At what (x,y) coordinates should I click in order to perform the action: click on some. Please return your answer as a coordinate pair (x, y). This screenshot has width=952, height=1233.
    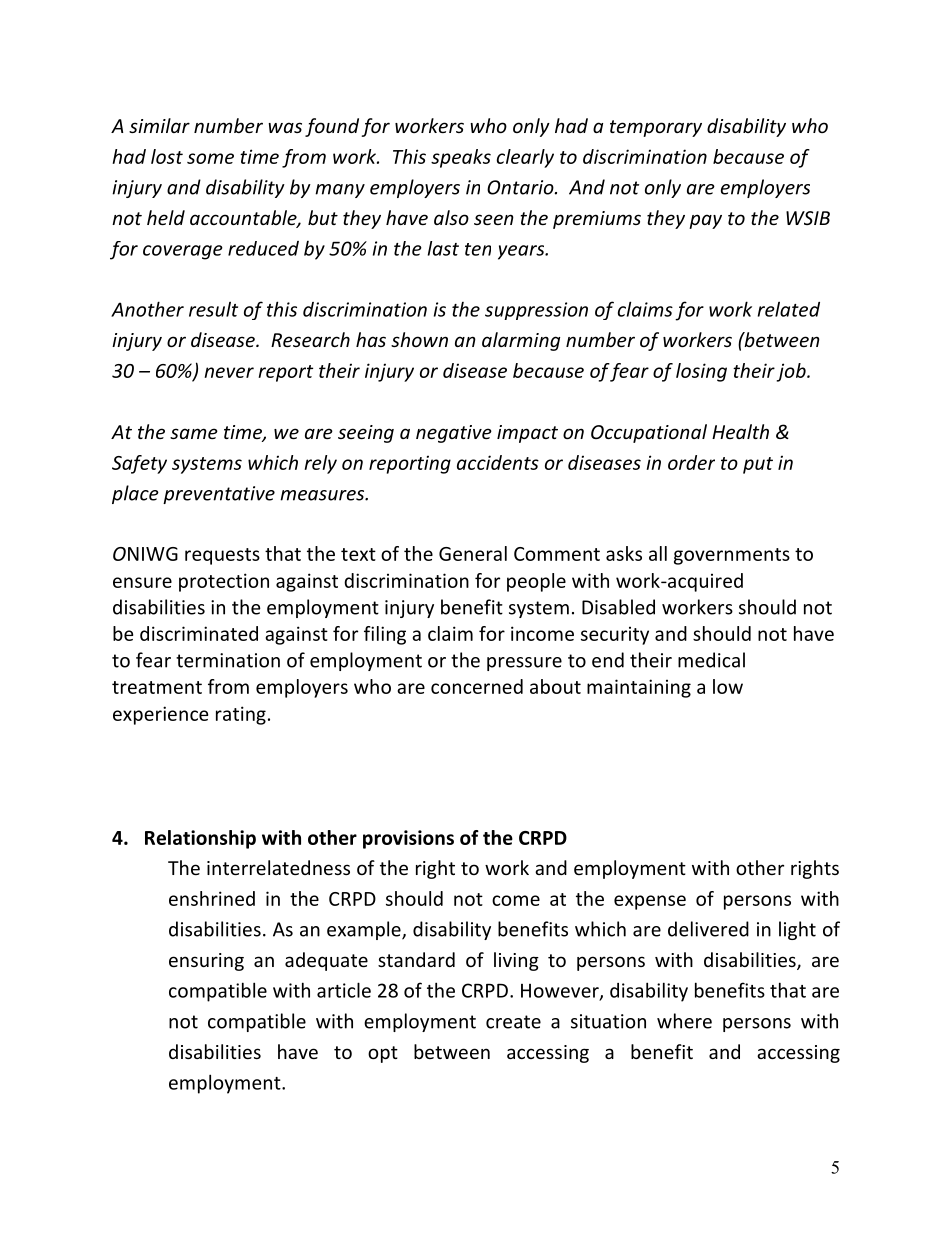
    Looking at the image, I should click on (210, 158).
